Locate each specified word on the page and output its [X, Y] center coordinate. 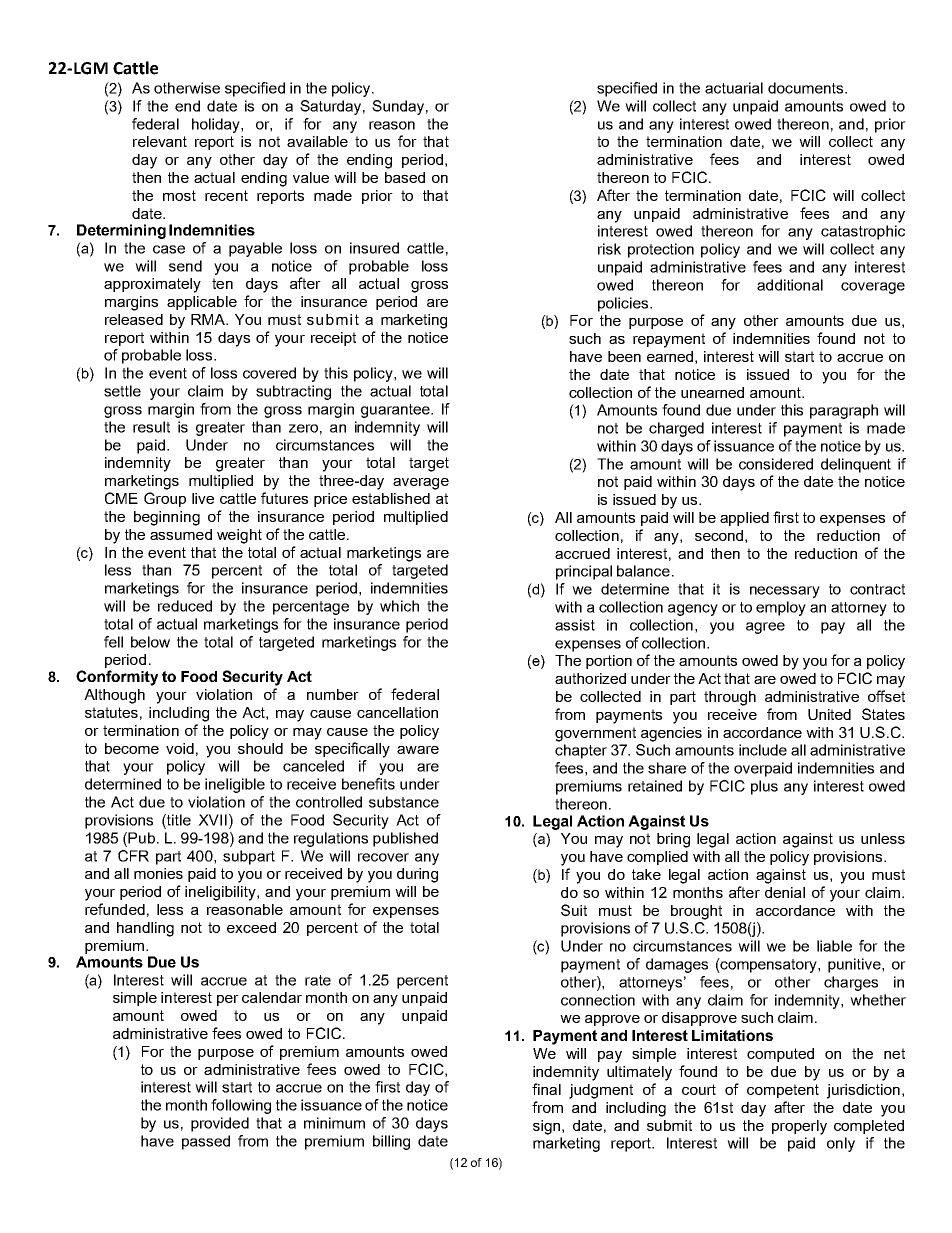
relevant [160, 141]
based [405, 177]
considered [776, 464]
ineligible [235, 785]
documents [807, 88]
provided [220, 1124]
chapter [581, 751]
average [421, 484]
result [151, 427]
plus [764, 787]
